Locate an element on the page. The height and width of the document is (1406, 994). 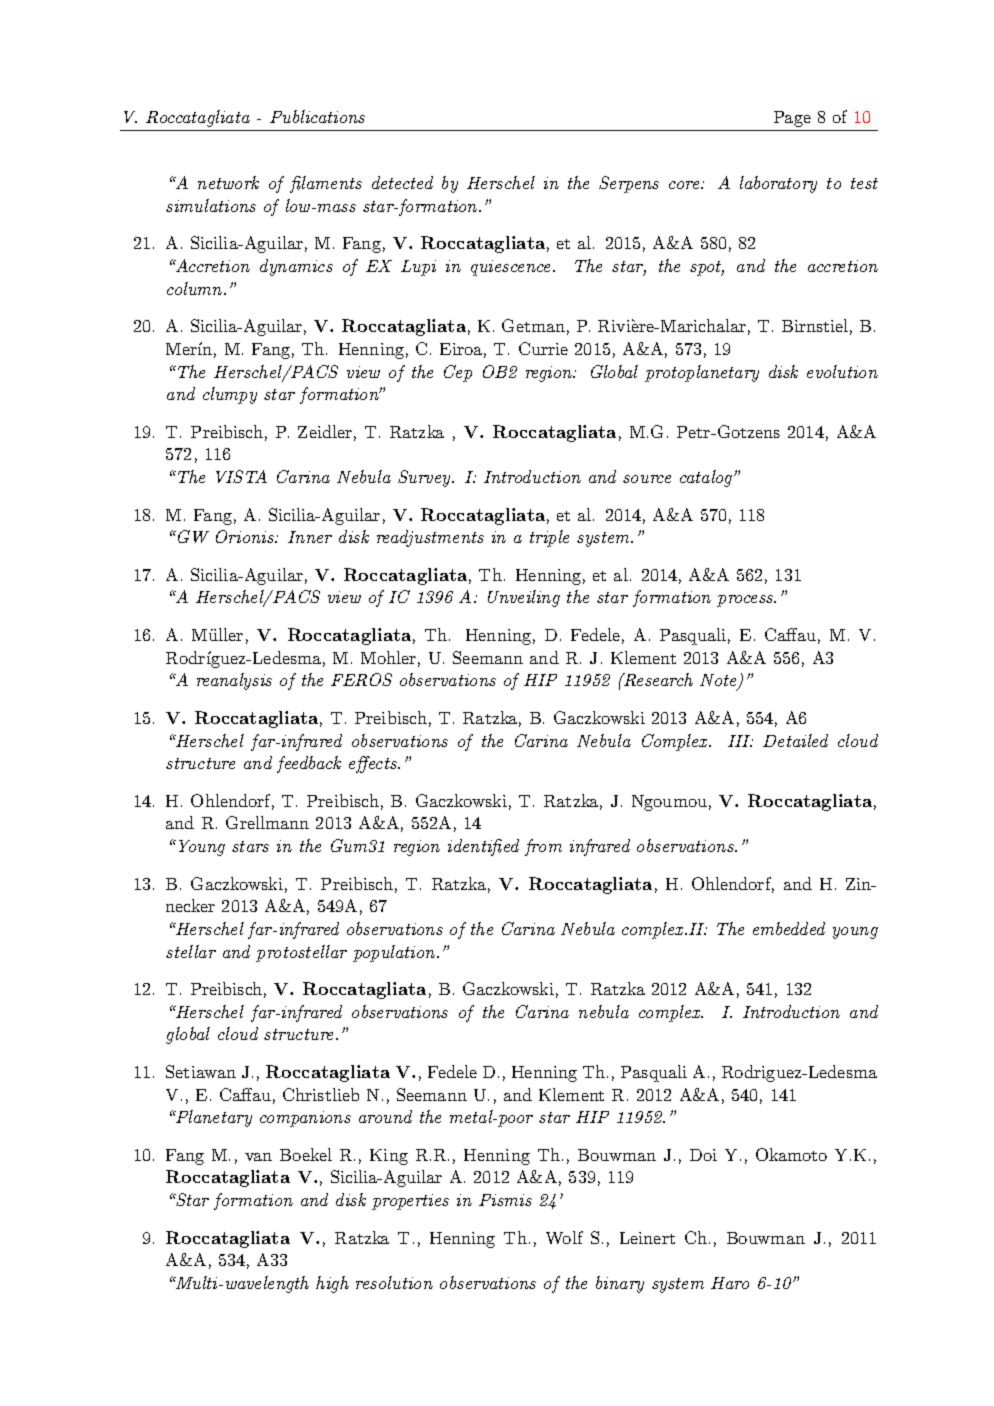
Publications is located at coordinates (317, 116).
